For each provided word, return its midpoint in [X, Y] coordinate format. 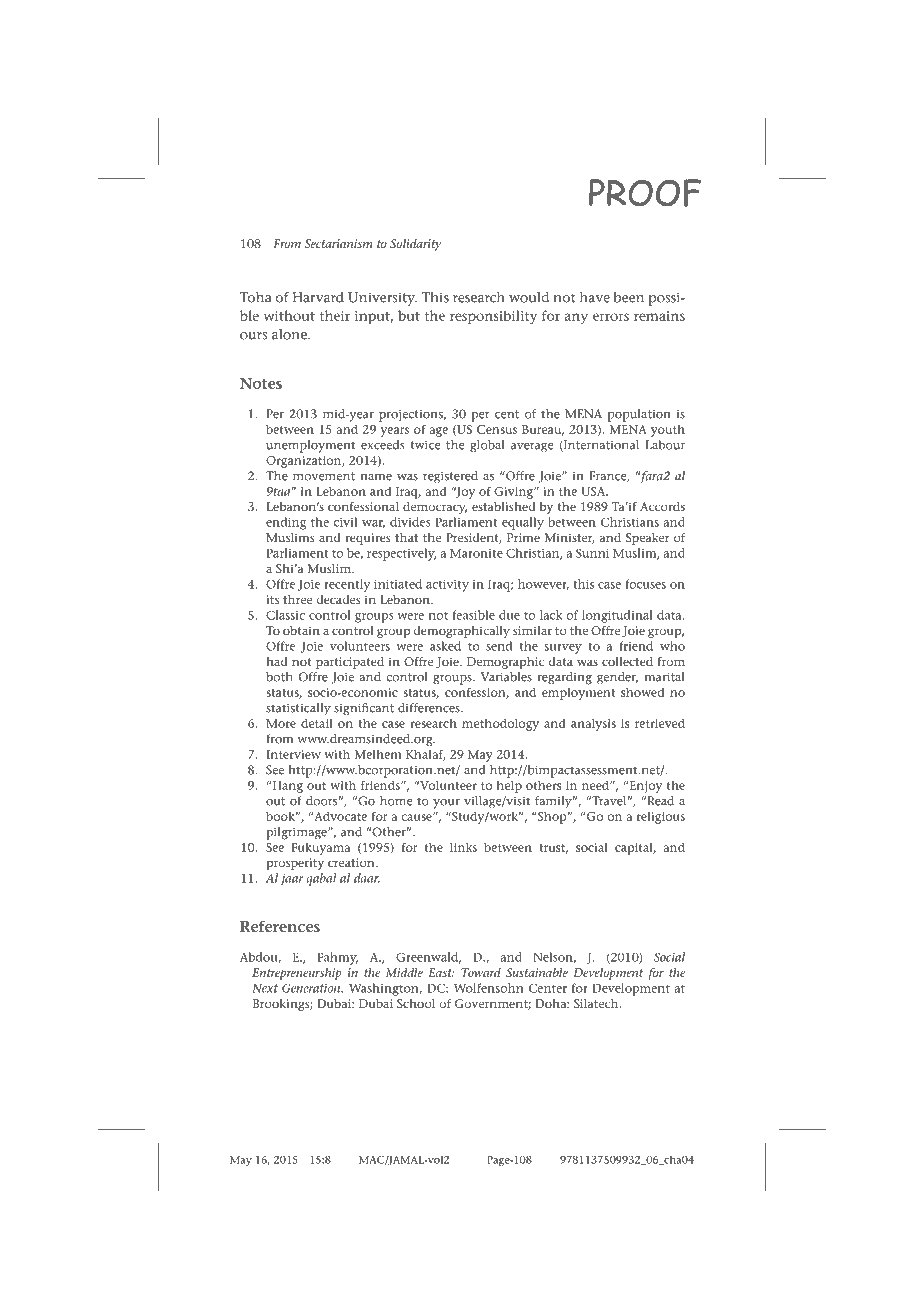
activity [447, 586]
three [297, 599]
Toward [481, 972]
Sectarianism [339, 243]
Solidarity [415, 245]
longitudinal [617, 616]
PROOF [645, 193]
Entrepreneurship [297, 974]
